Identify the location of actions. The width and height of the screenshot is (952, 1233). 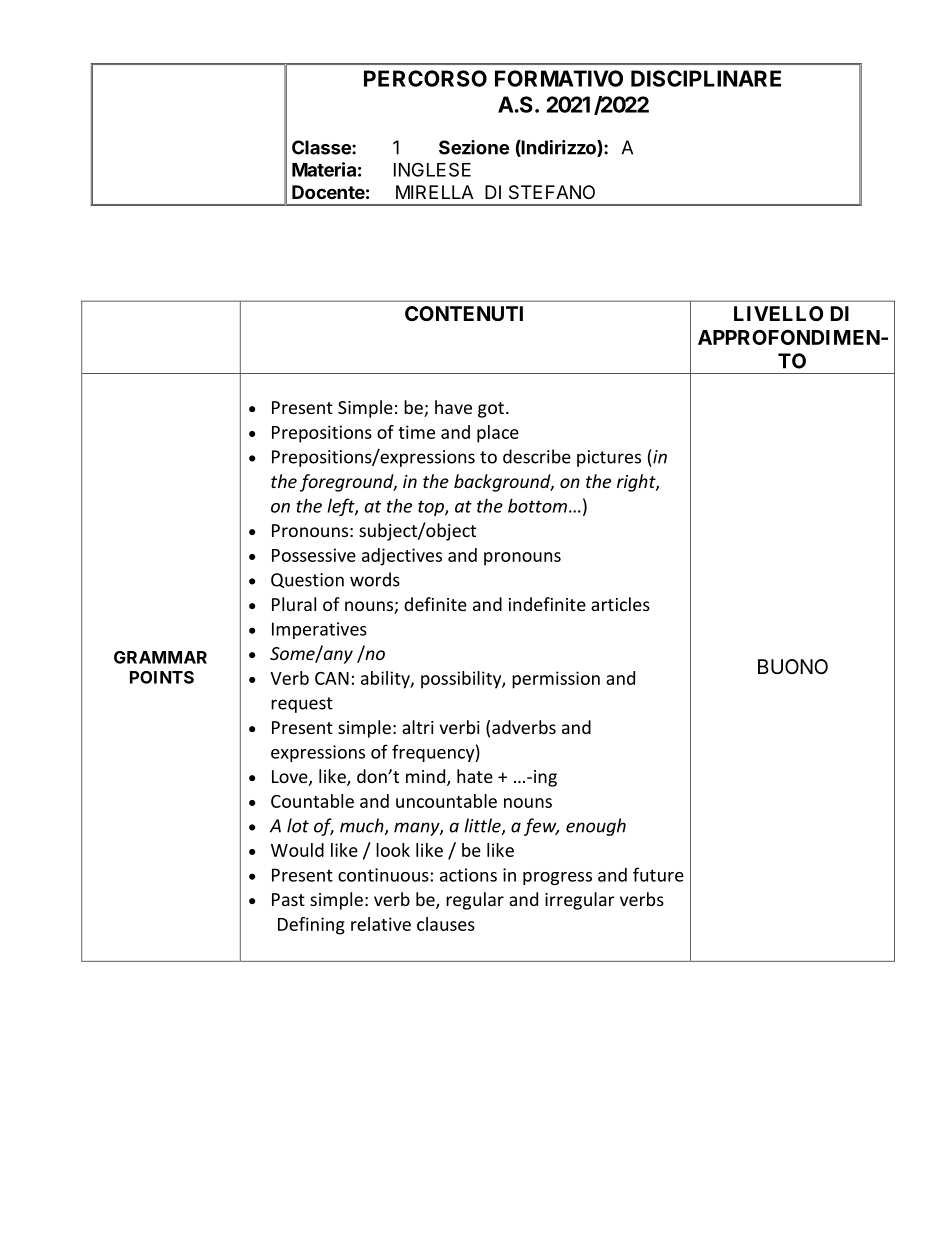
(468, 875).
